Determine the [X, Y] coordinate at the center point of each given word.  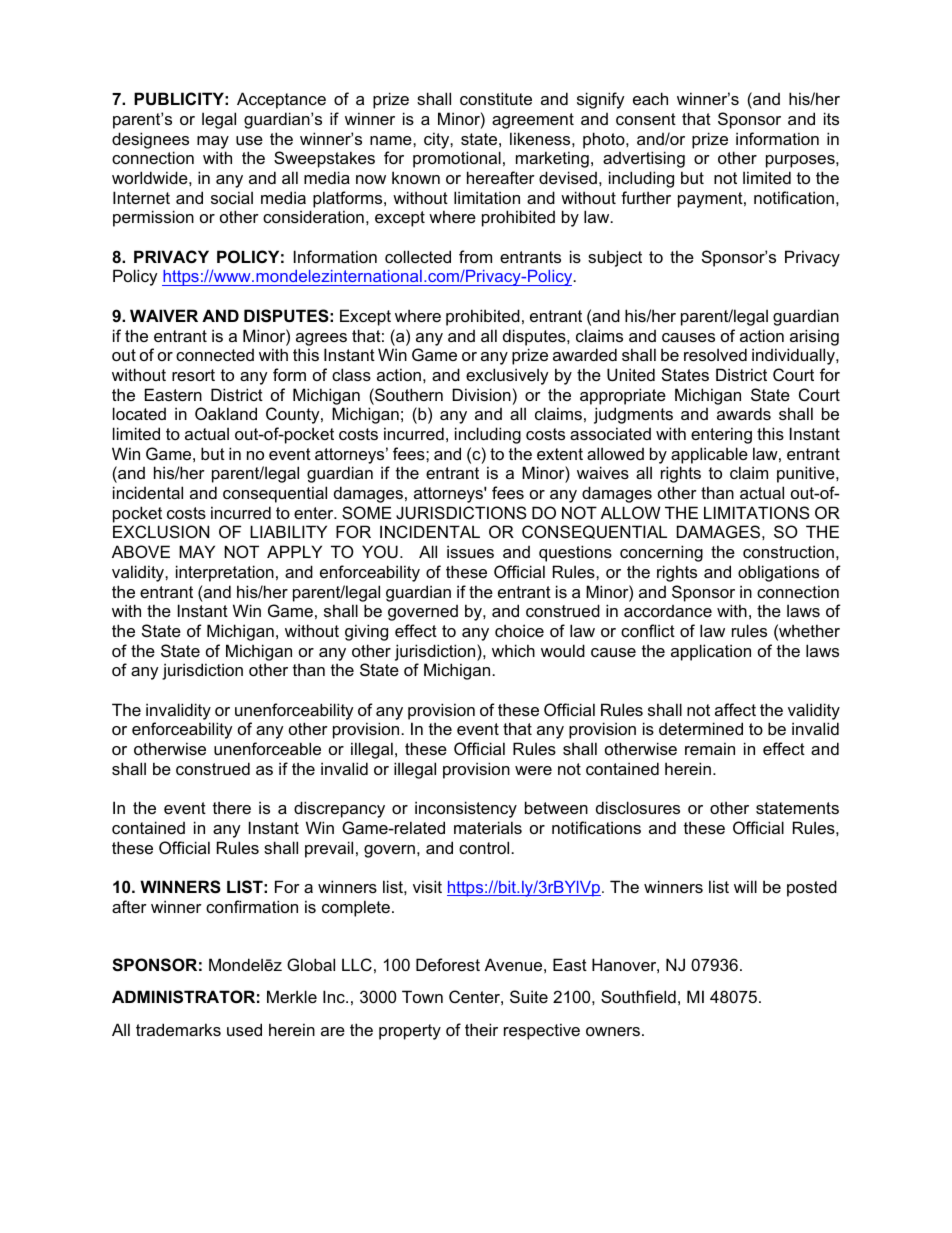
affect [735, 709]
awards [744, 413]
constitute [496, 98]
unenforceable [267, 748]
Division [482, 394]
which [513, 650]
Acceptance [281, 100]
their [481, 1029]
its [831, 118]
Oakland [226, 413]
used [244, 1029]
